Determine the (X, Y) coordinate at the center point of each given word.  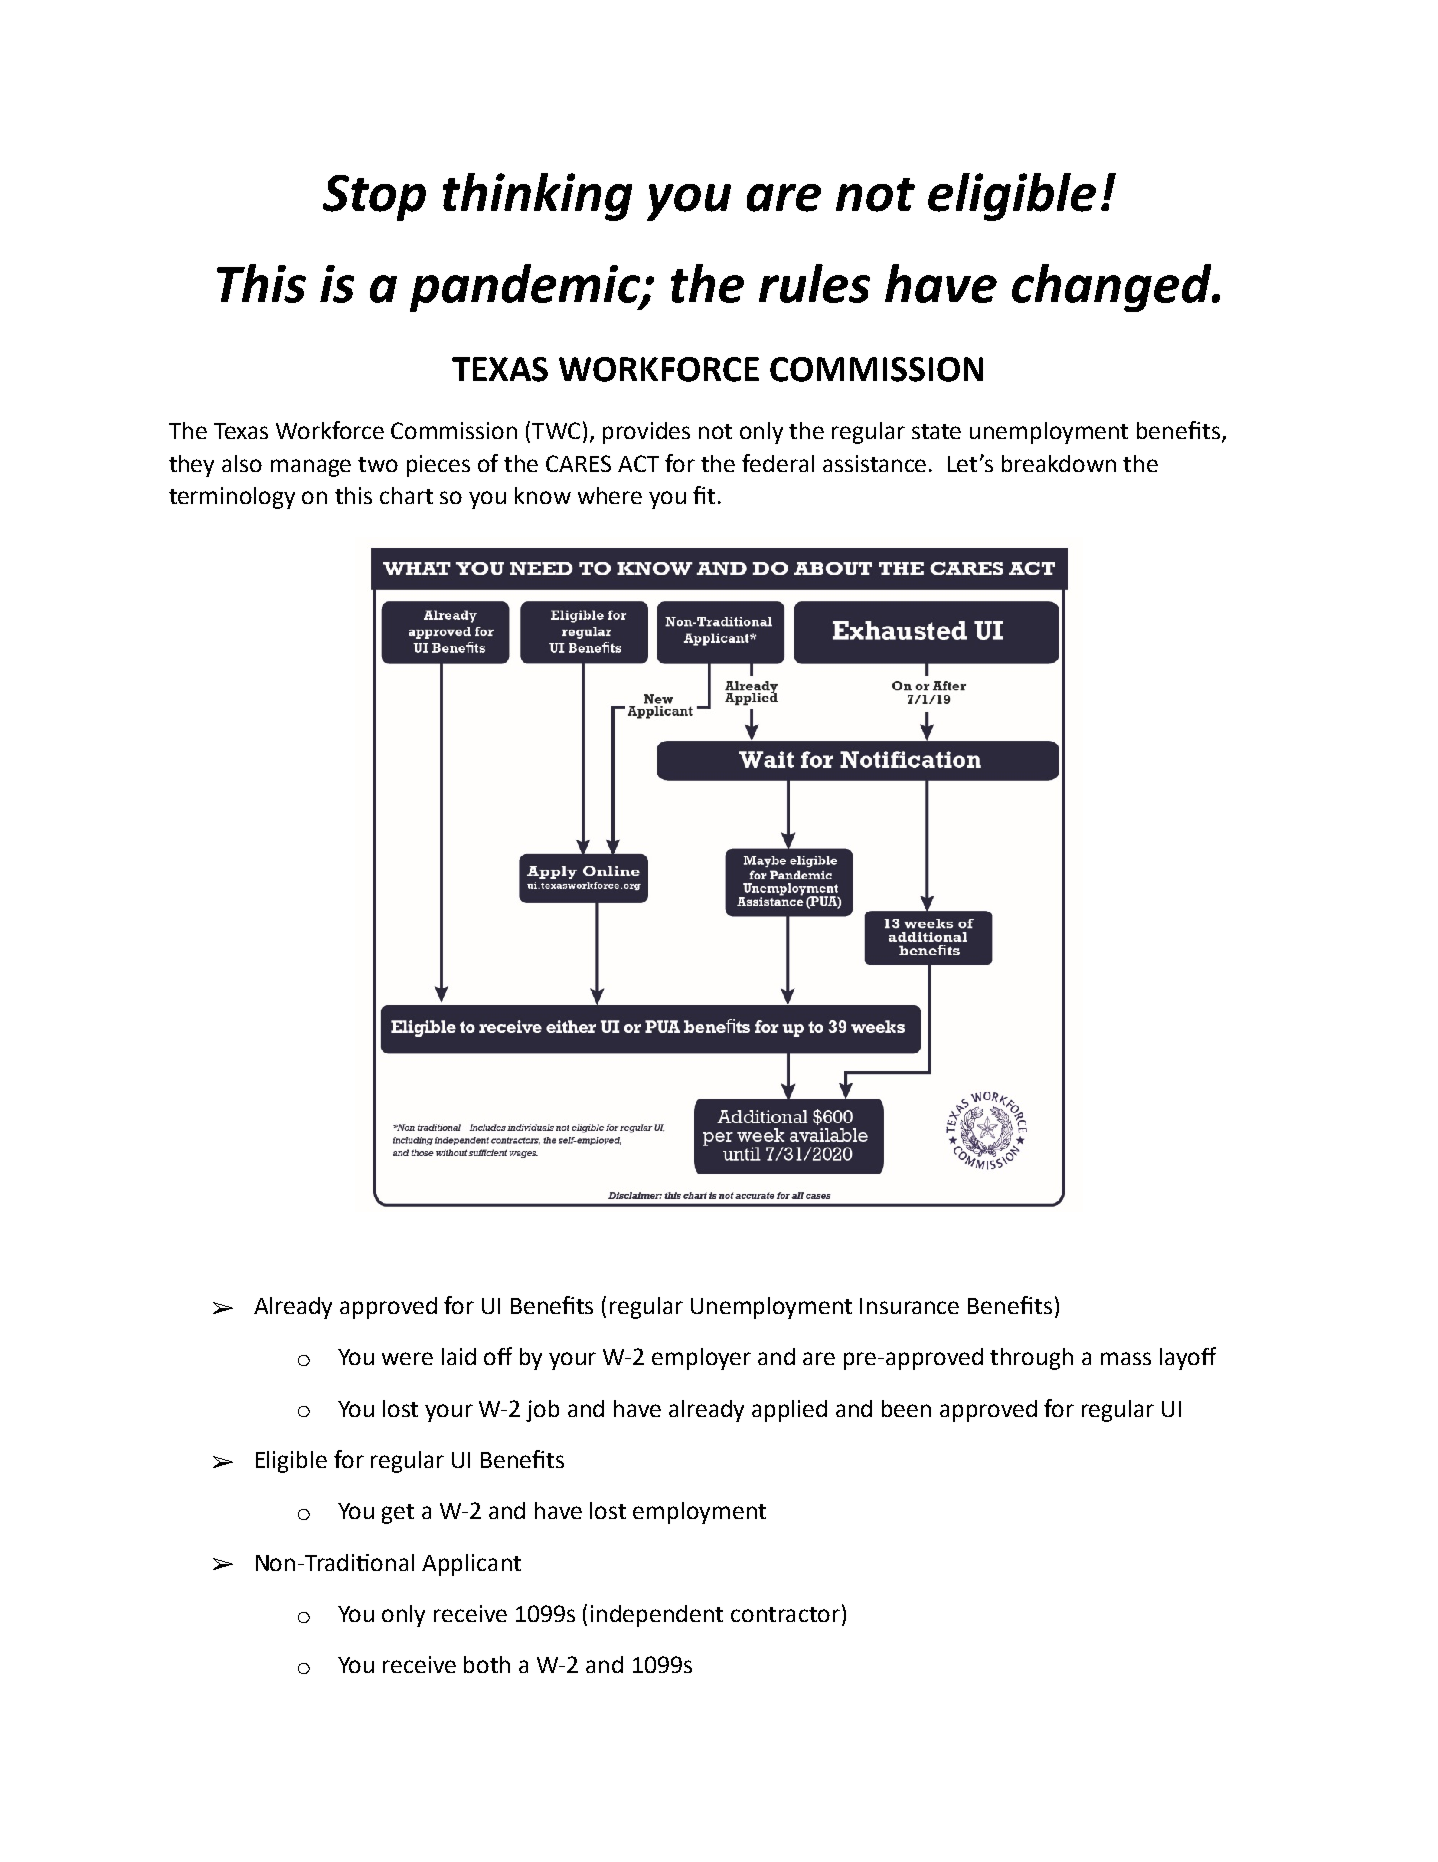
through (1031, 1359)
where (610, 495)
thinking (537, 197)
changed (1113, 288)
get (398, 1514)
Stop (374, 198)
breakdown (1059, 463)
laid (459, 1356)
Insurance (909, 1306)
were (407, 1358)
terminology (232, 498)
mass (1126, 1358)
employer (701, 1359)
